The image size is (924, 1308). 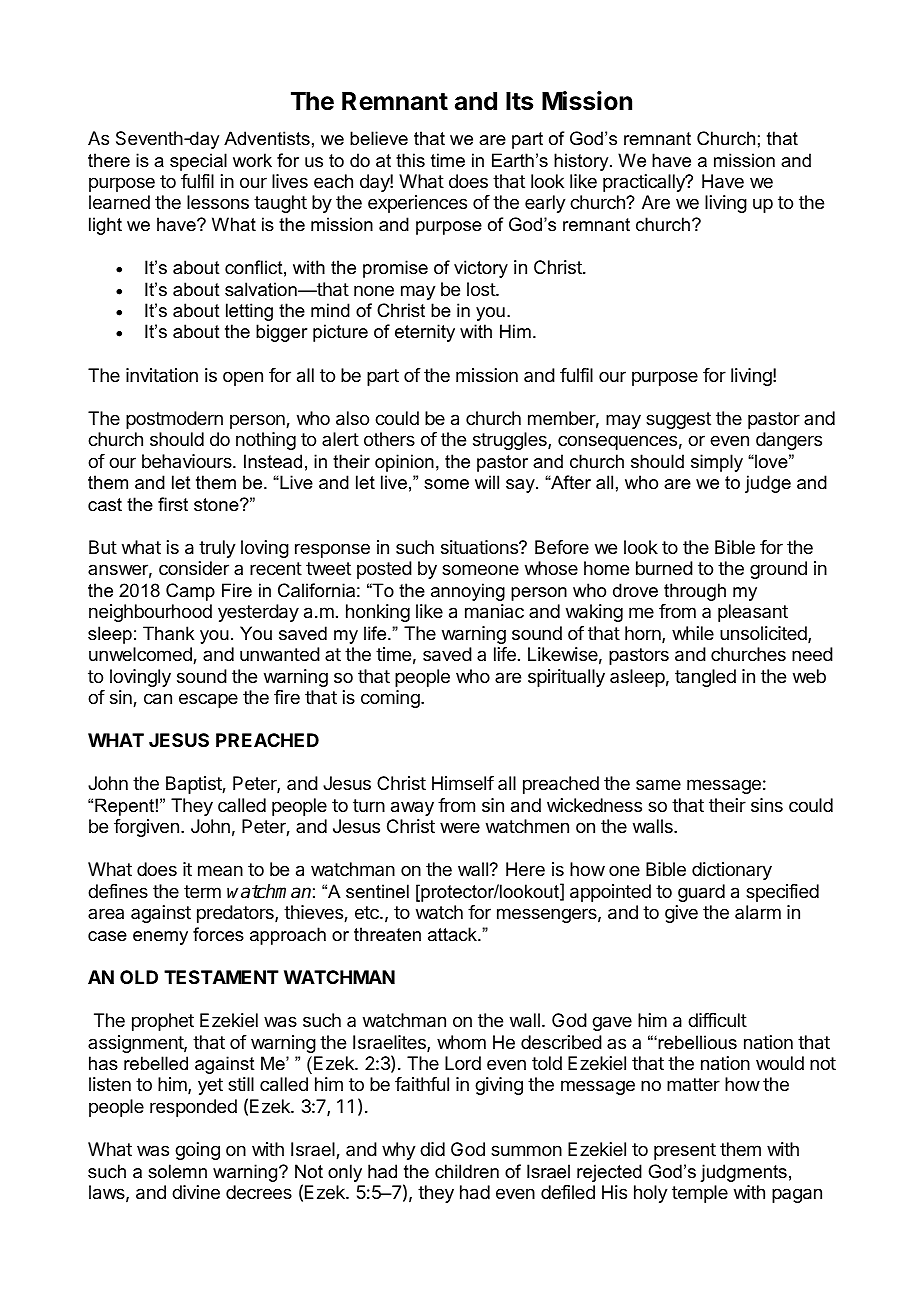 I want to click on Thank, so click(x=168, y=633).
